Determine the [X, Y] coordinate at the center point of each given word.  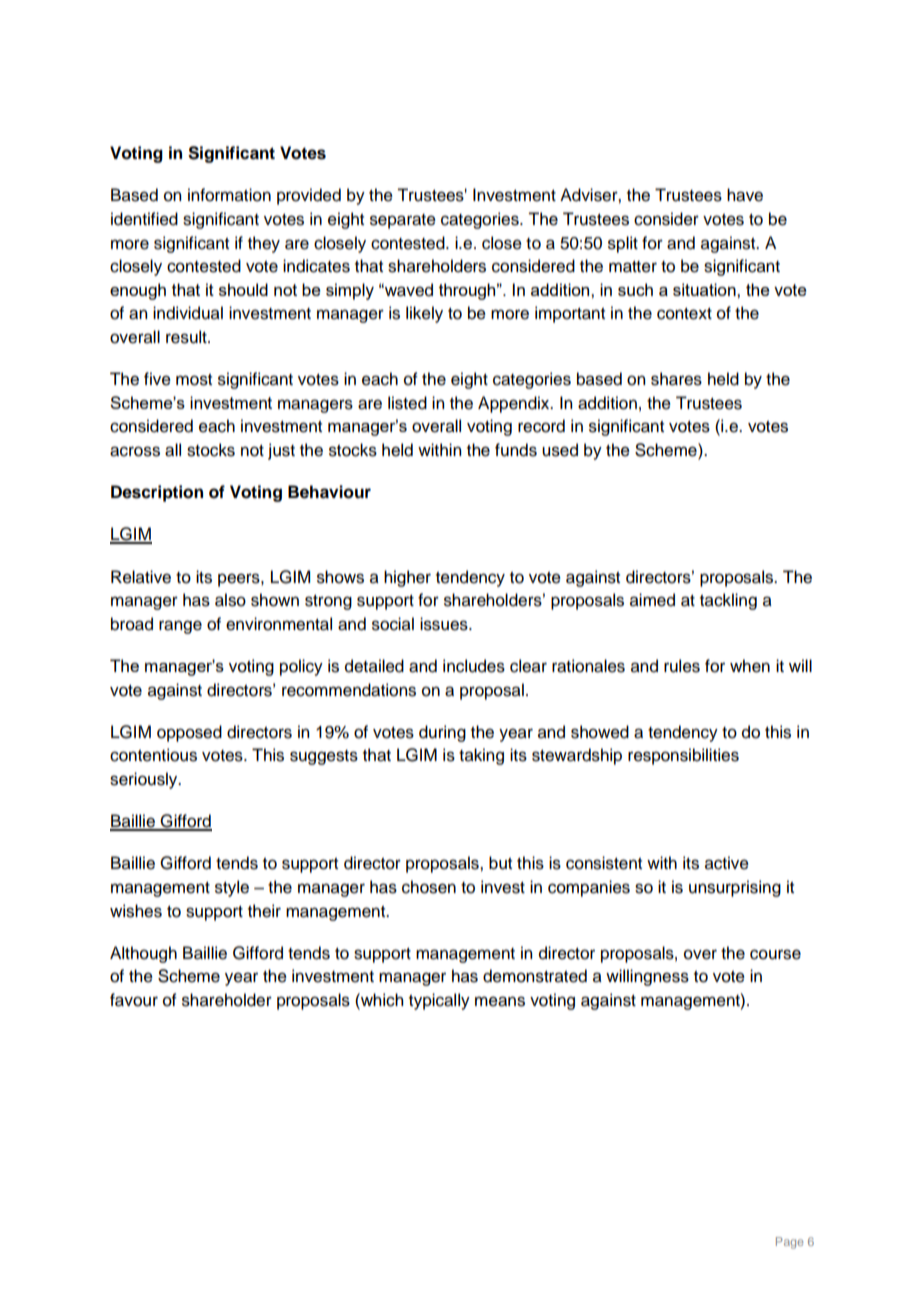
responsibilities [683, 756]
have [745, 195]
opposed [189, 733]
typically [439, 1001]
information [229, 195]
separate [403, 221]
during [442, 733]
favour [134, 1000]
